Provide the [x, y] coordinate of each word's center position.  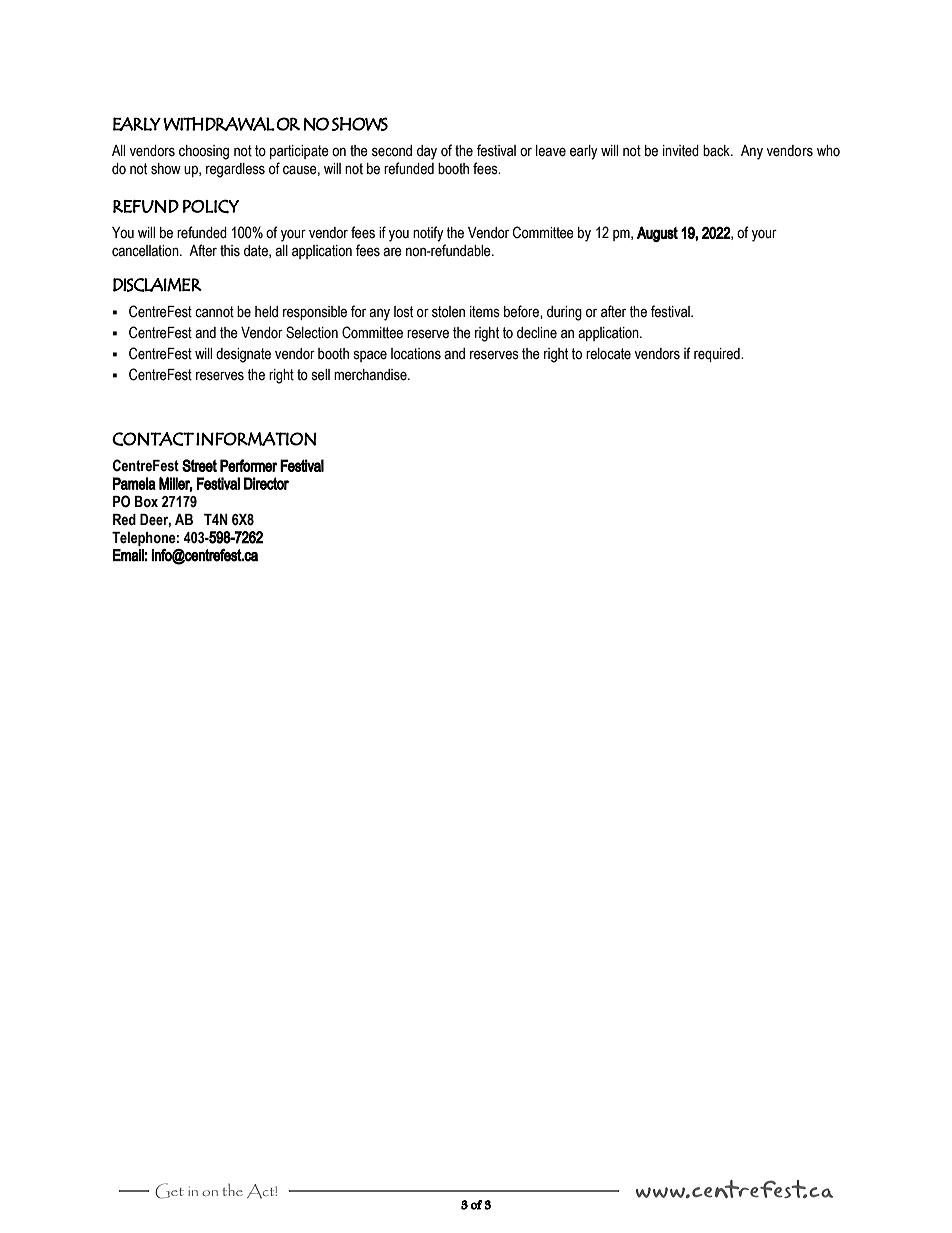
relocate [608, 354]
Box [146, 502]
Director [266, 483]
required [718, 355]
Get [169, 1191]
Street [199, 465]
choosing [204, 152]
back [717, 151]
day [427, 152]
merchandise [371, 375]
